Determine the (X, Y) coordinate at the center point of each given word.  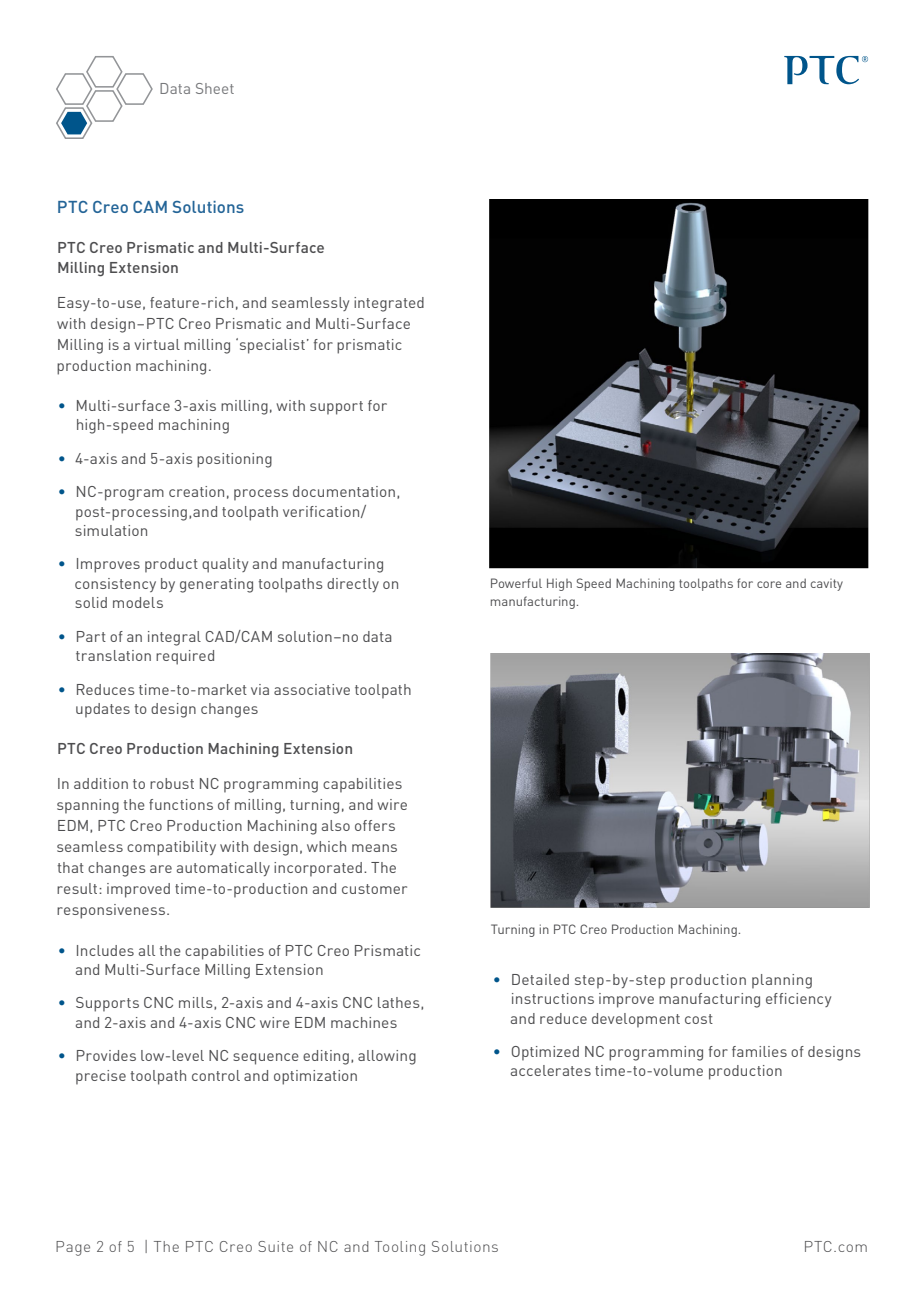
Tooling (400, 1248)
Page (73, 1248)
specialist (271, 346)
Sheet (215, 88)
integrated (389, 304)
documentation (344, 491)
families (759, 1051)
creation (196, 491)
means (374, 848)
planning (782, 981)
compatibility (171, 848)
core (769, 584)
